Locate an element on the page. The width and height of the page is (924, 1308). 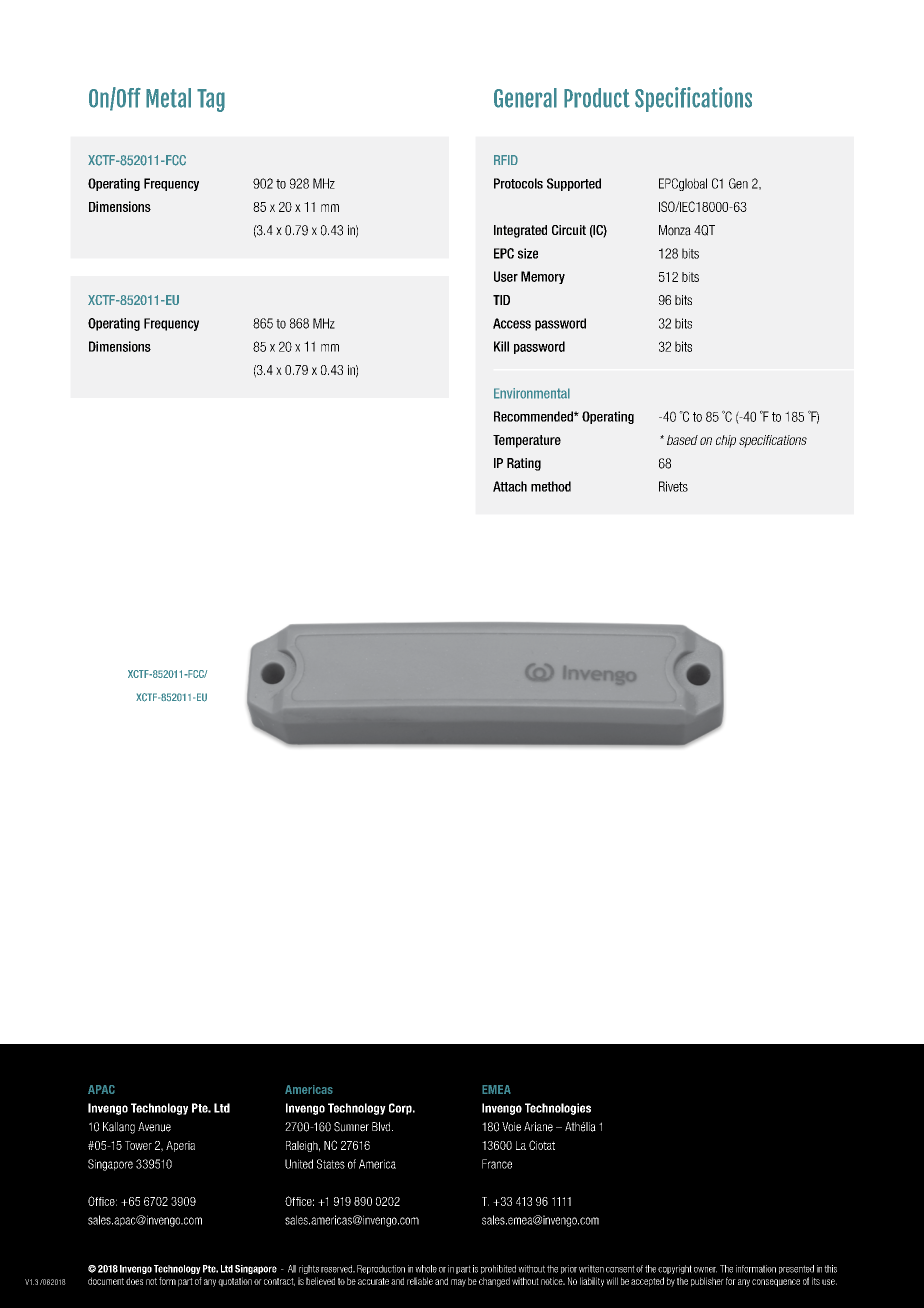
prohibited is located at coordinates (498, 1269).
